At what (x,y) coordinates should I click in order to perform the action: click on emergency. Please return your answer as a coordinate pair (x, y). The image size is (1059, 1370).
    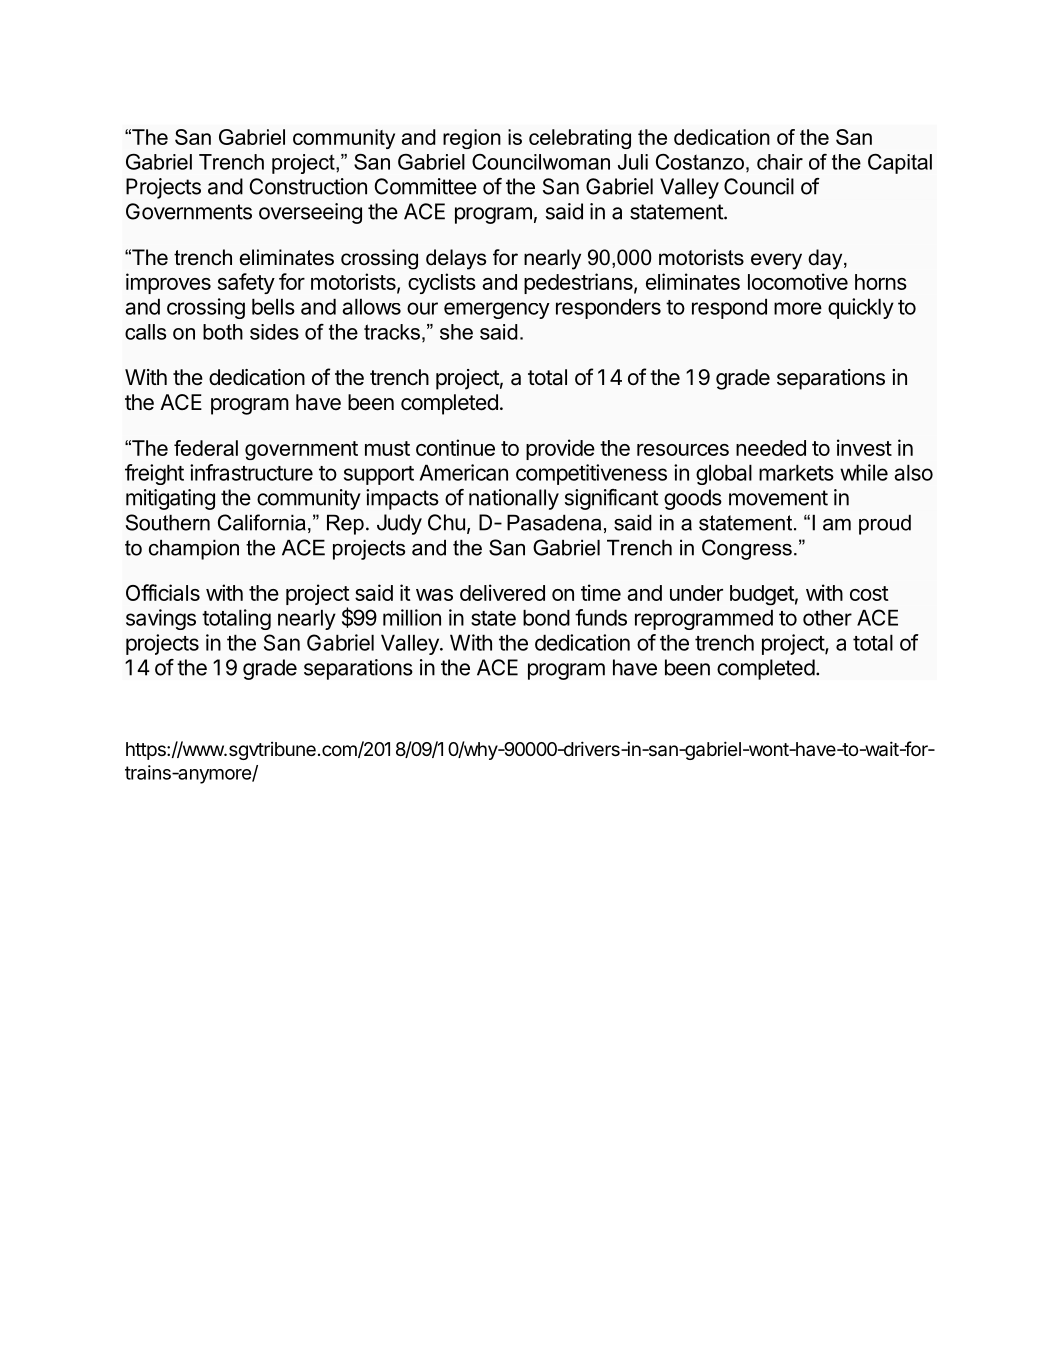
    Looking at the image, I should click on (497, 310).
